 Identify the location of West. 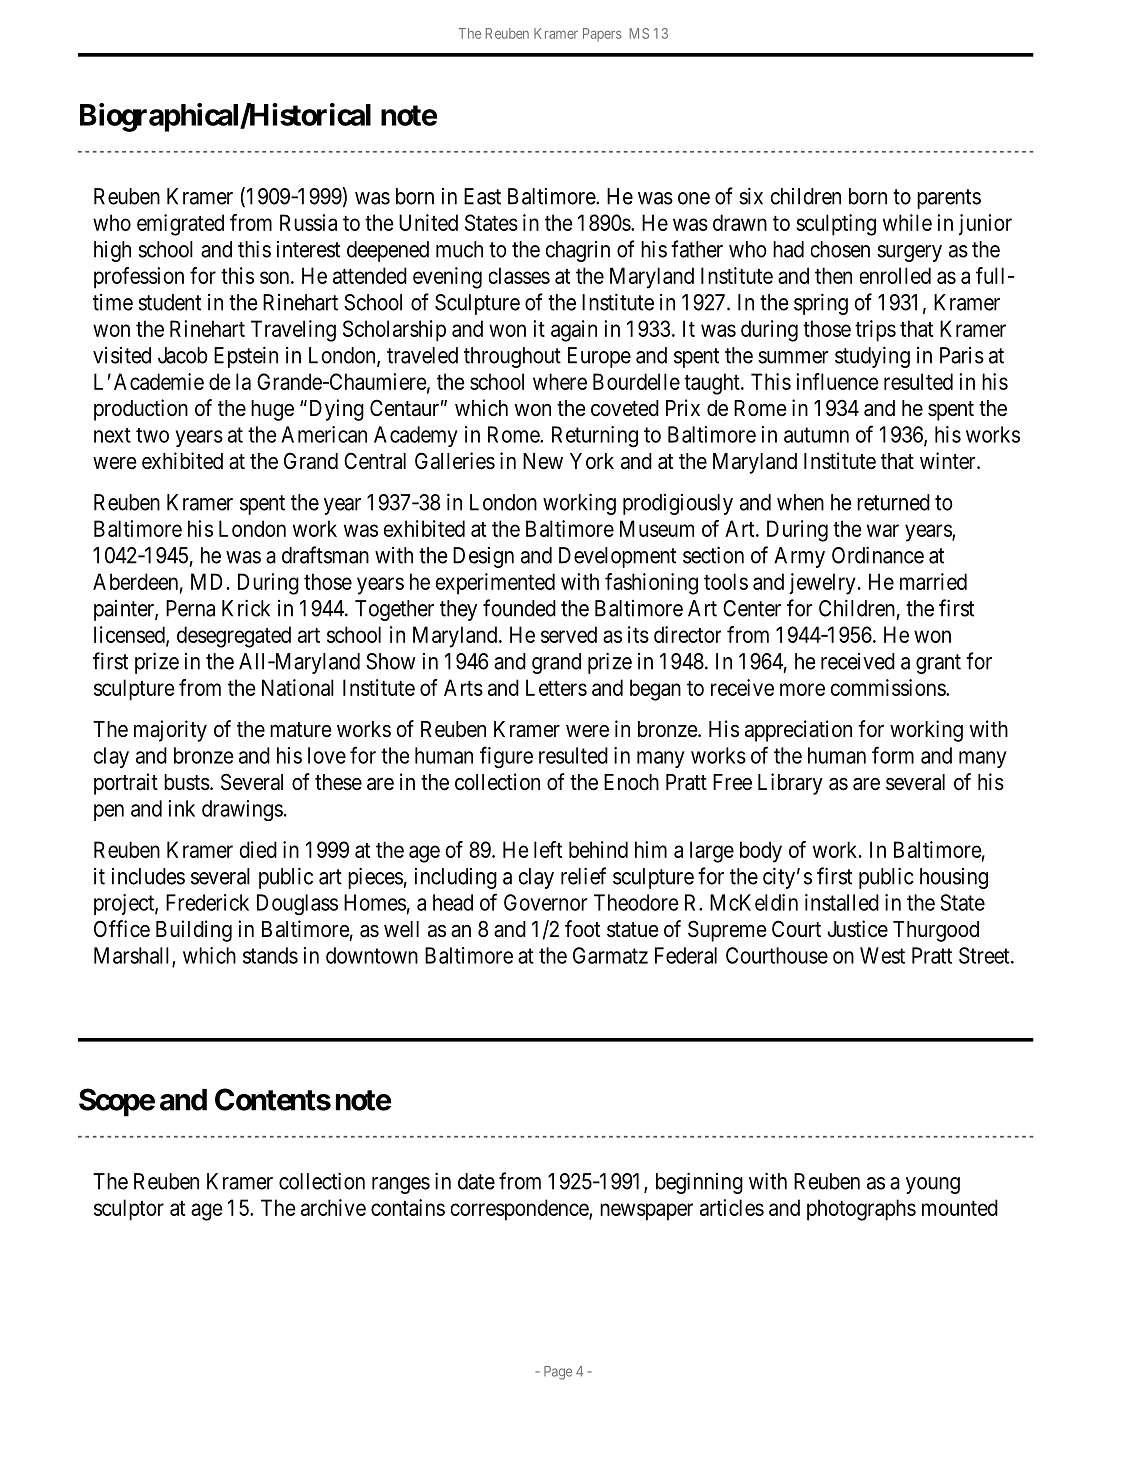
(882, 955).
